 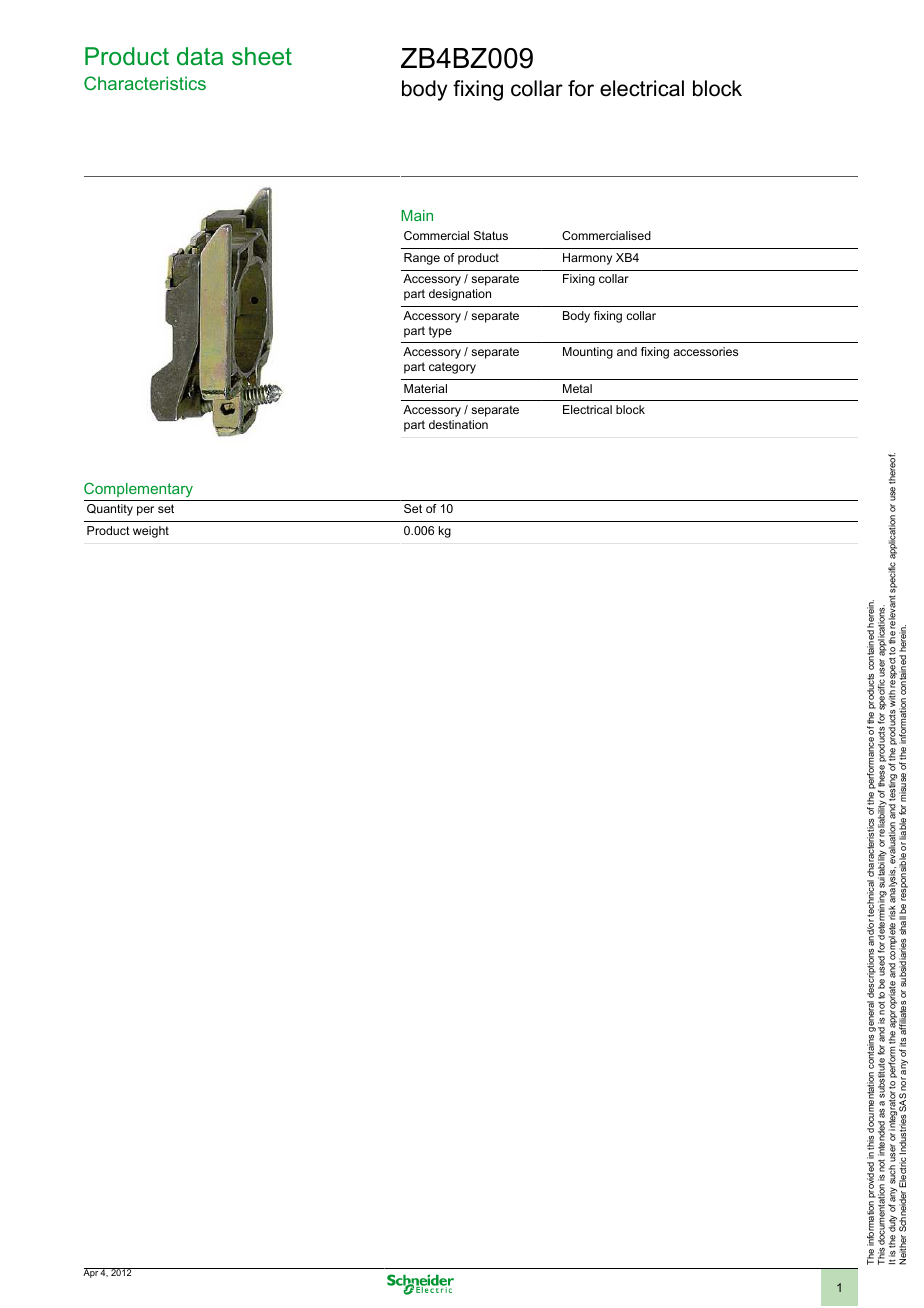 What do you see at coordinates (587, 259) in the screenshot?
I see `Harmony` at bounding box center [587, 259].
